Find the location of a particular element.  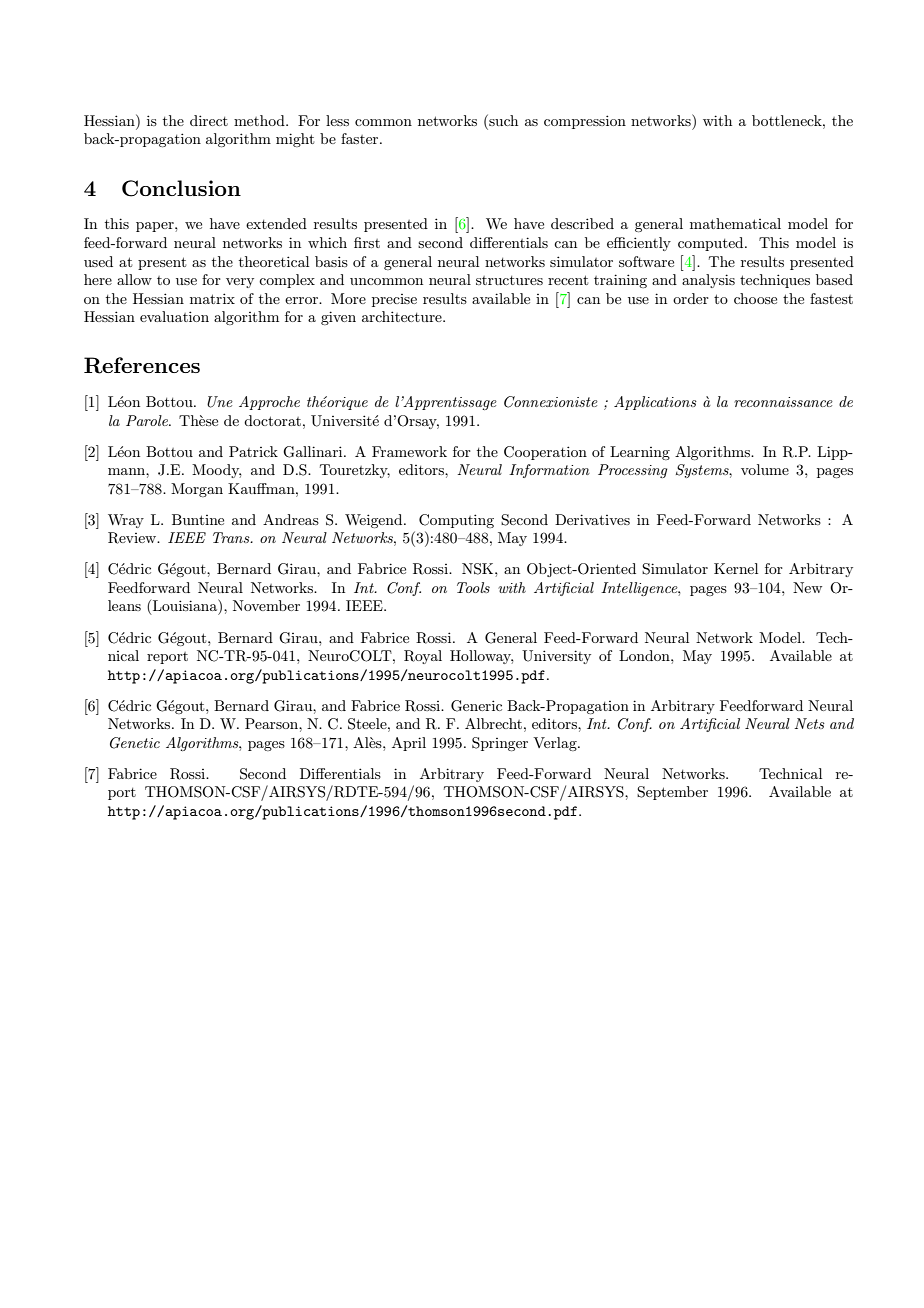

Tools is located at coordinates (473, 587).
